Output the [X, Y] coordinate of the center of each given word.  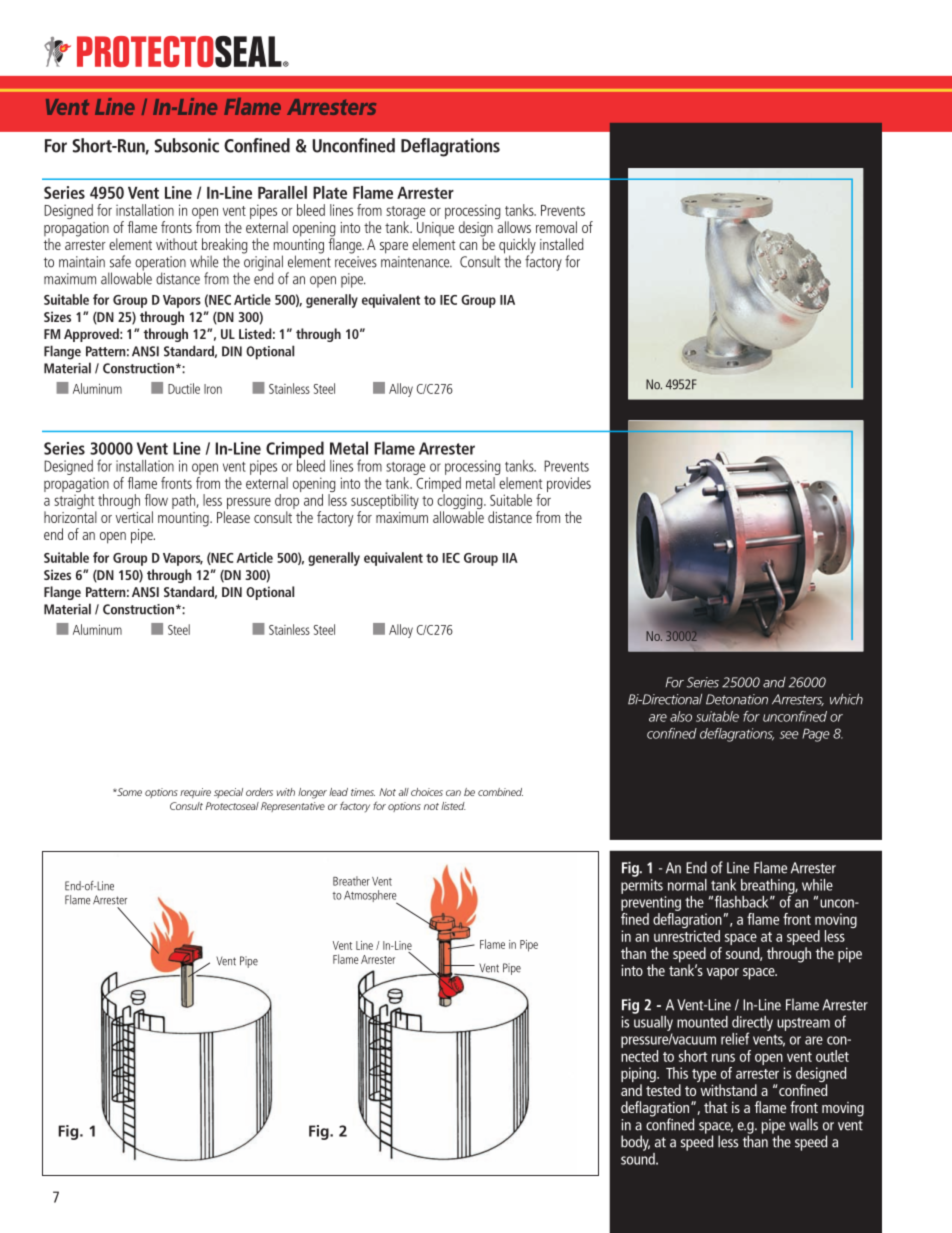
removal [556, 227]
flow [156, 500]
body [635, 1143]
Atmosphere [371, 897]
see [789, 735]
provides [569, 484]
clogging [461, 503]
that [715, 1107]
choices [427, 792]
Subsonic [186, 145]
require [195, 793]
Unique [435, 230]
